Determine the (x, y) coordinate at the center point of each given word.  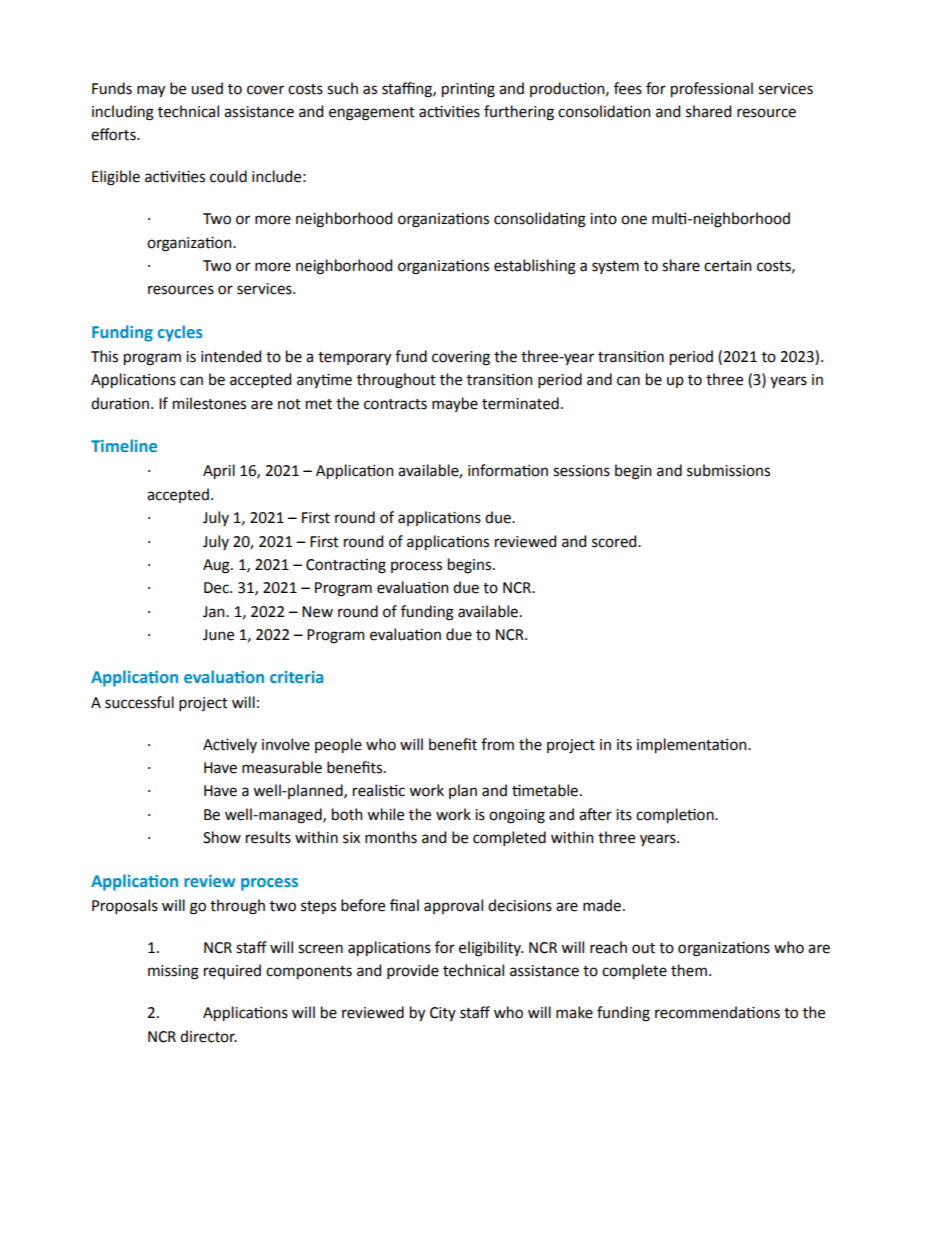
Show (222, 837)
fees (628, 88)
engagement (372, 114)
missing (173, 972)
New (317, 612)
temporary (354, 358)
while (385, 814)
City (443, 1014)
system (615, 267)
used (207, 88)
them (689, 970)
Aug (217, 566)
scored (615, 541)
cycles (180, 333)
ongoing (517, 816)
